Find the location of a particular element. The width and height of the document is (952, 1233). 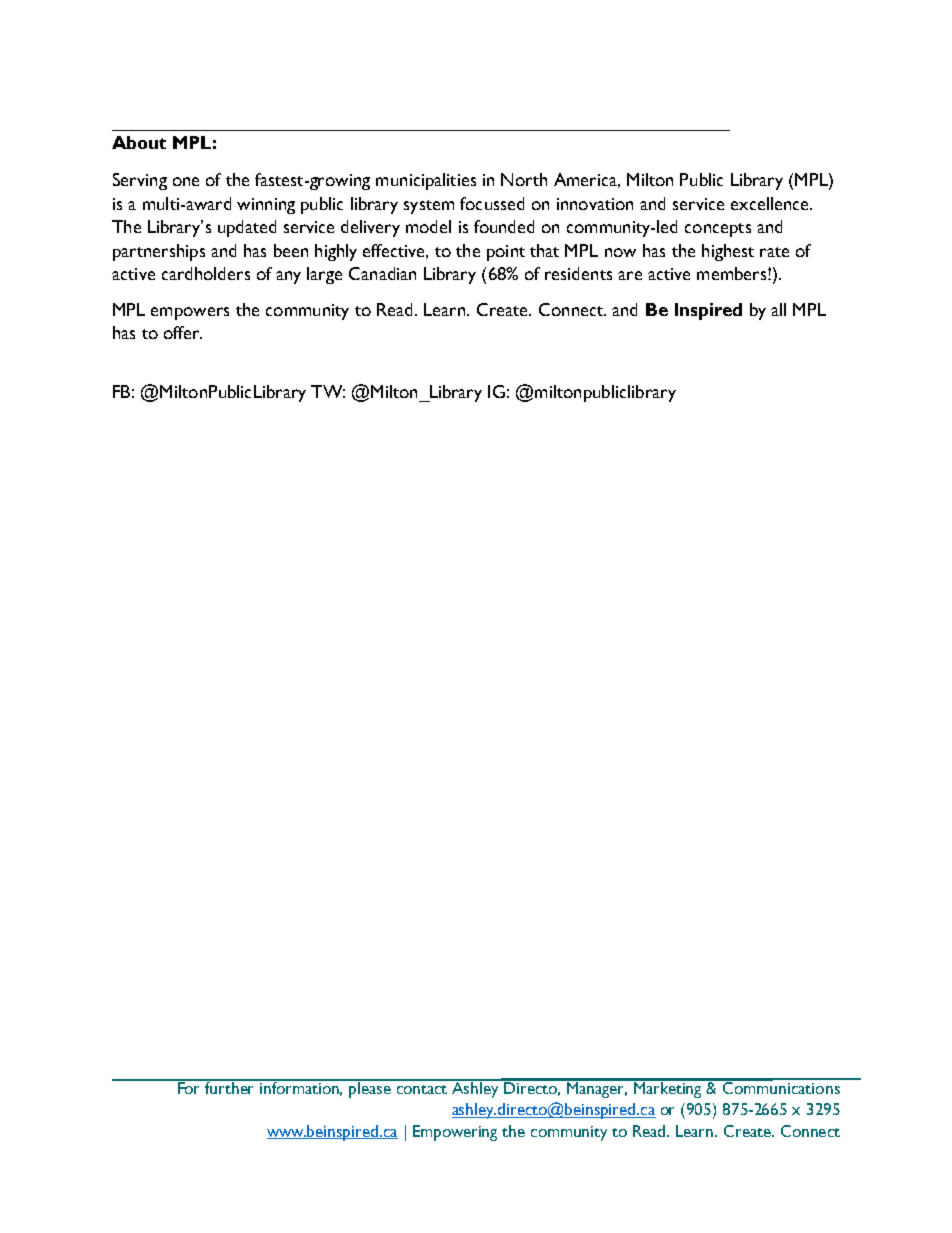

Communications is located at coordinates (781, 1086).
